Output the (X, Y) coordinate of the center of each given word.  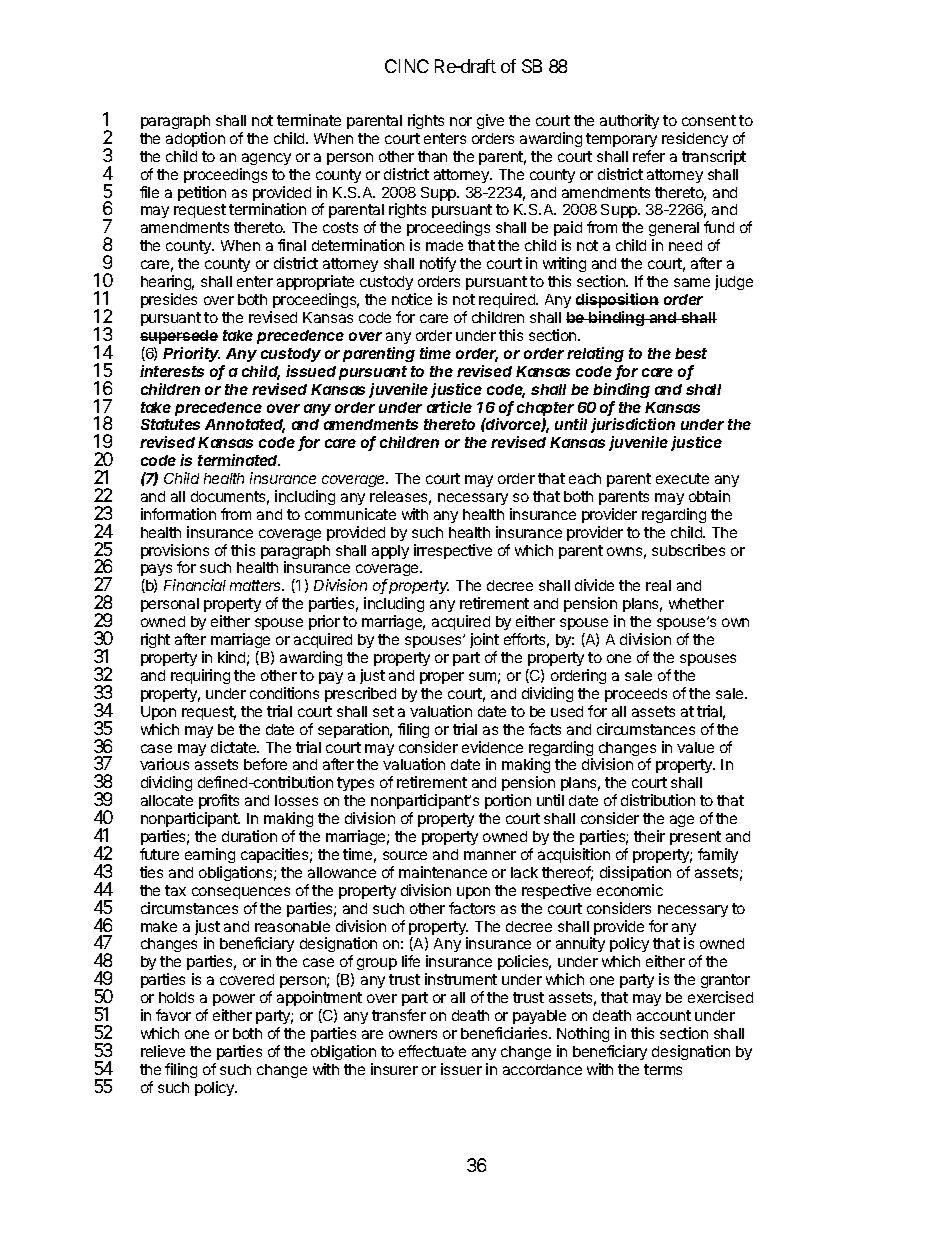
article (449, 407)
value (695, 747)
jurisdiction (633, 427)
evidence (492, 747)
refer (649, 156)
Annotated (245, 426)
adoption (195, 139)
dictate (235, 747)
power (234, 1000)
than (432, 156)
